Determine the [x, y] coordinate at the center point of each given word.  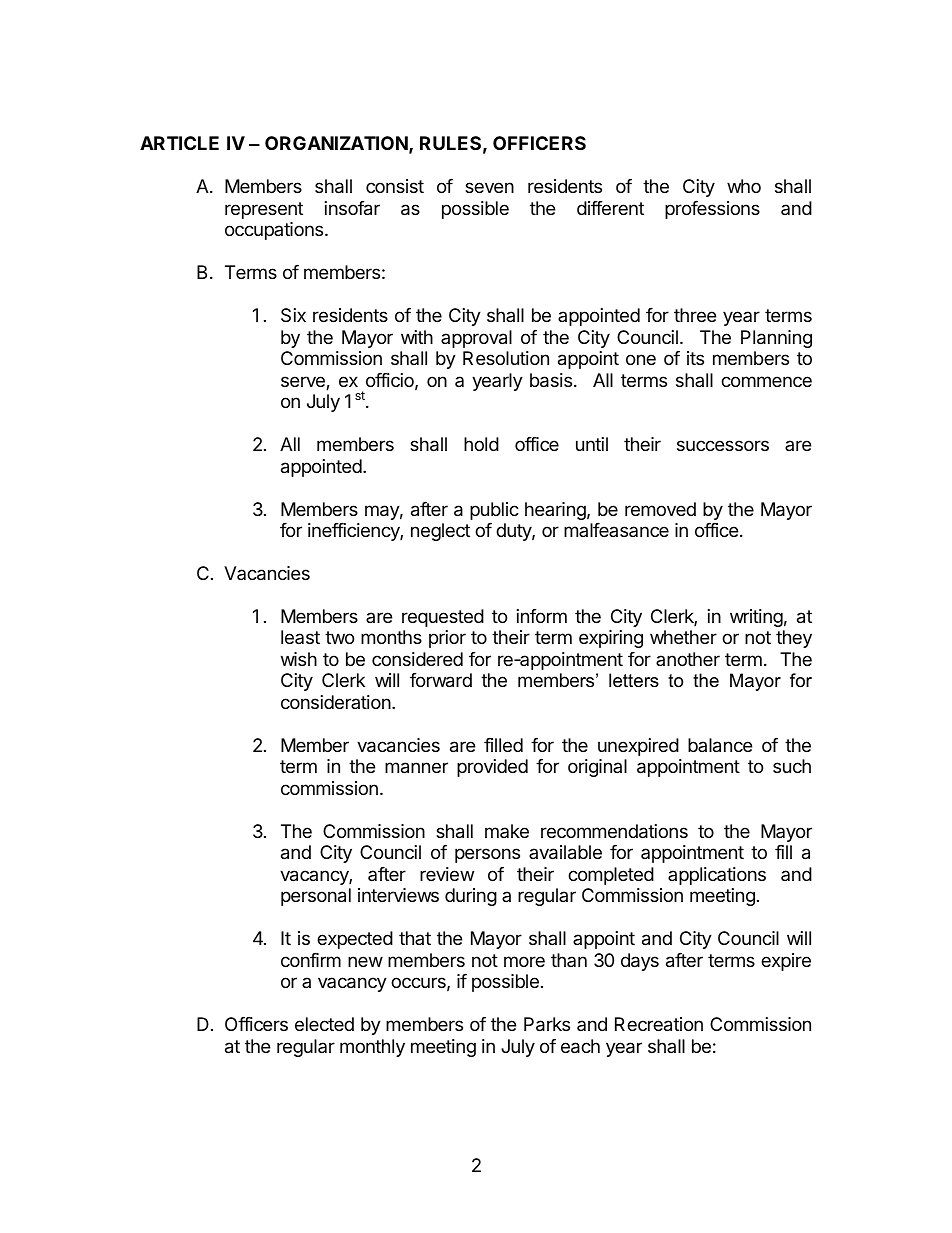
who [744, 186]
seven [489, 187]
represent [264, 210]
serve [304, 383]
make [507, 831]
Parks [547, 1024]
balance [720, 745]
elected [324, 1024]
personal [316, 897]
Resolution [506, 358]
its [695, 358]
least [300, 637]
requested [443, 618]
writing [756, 618]
